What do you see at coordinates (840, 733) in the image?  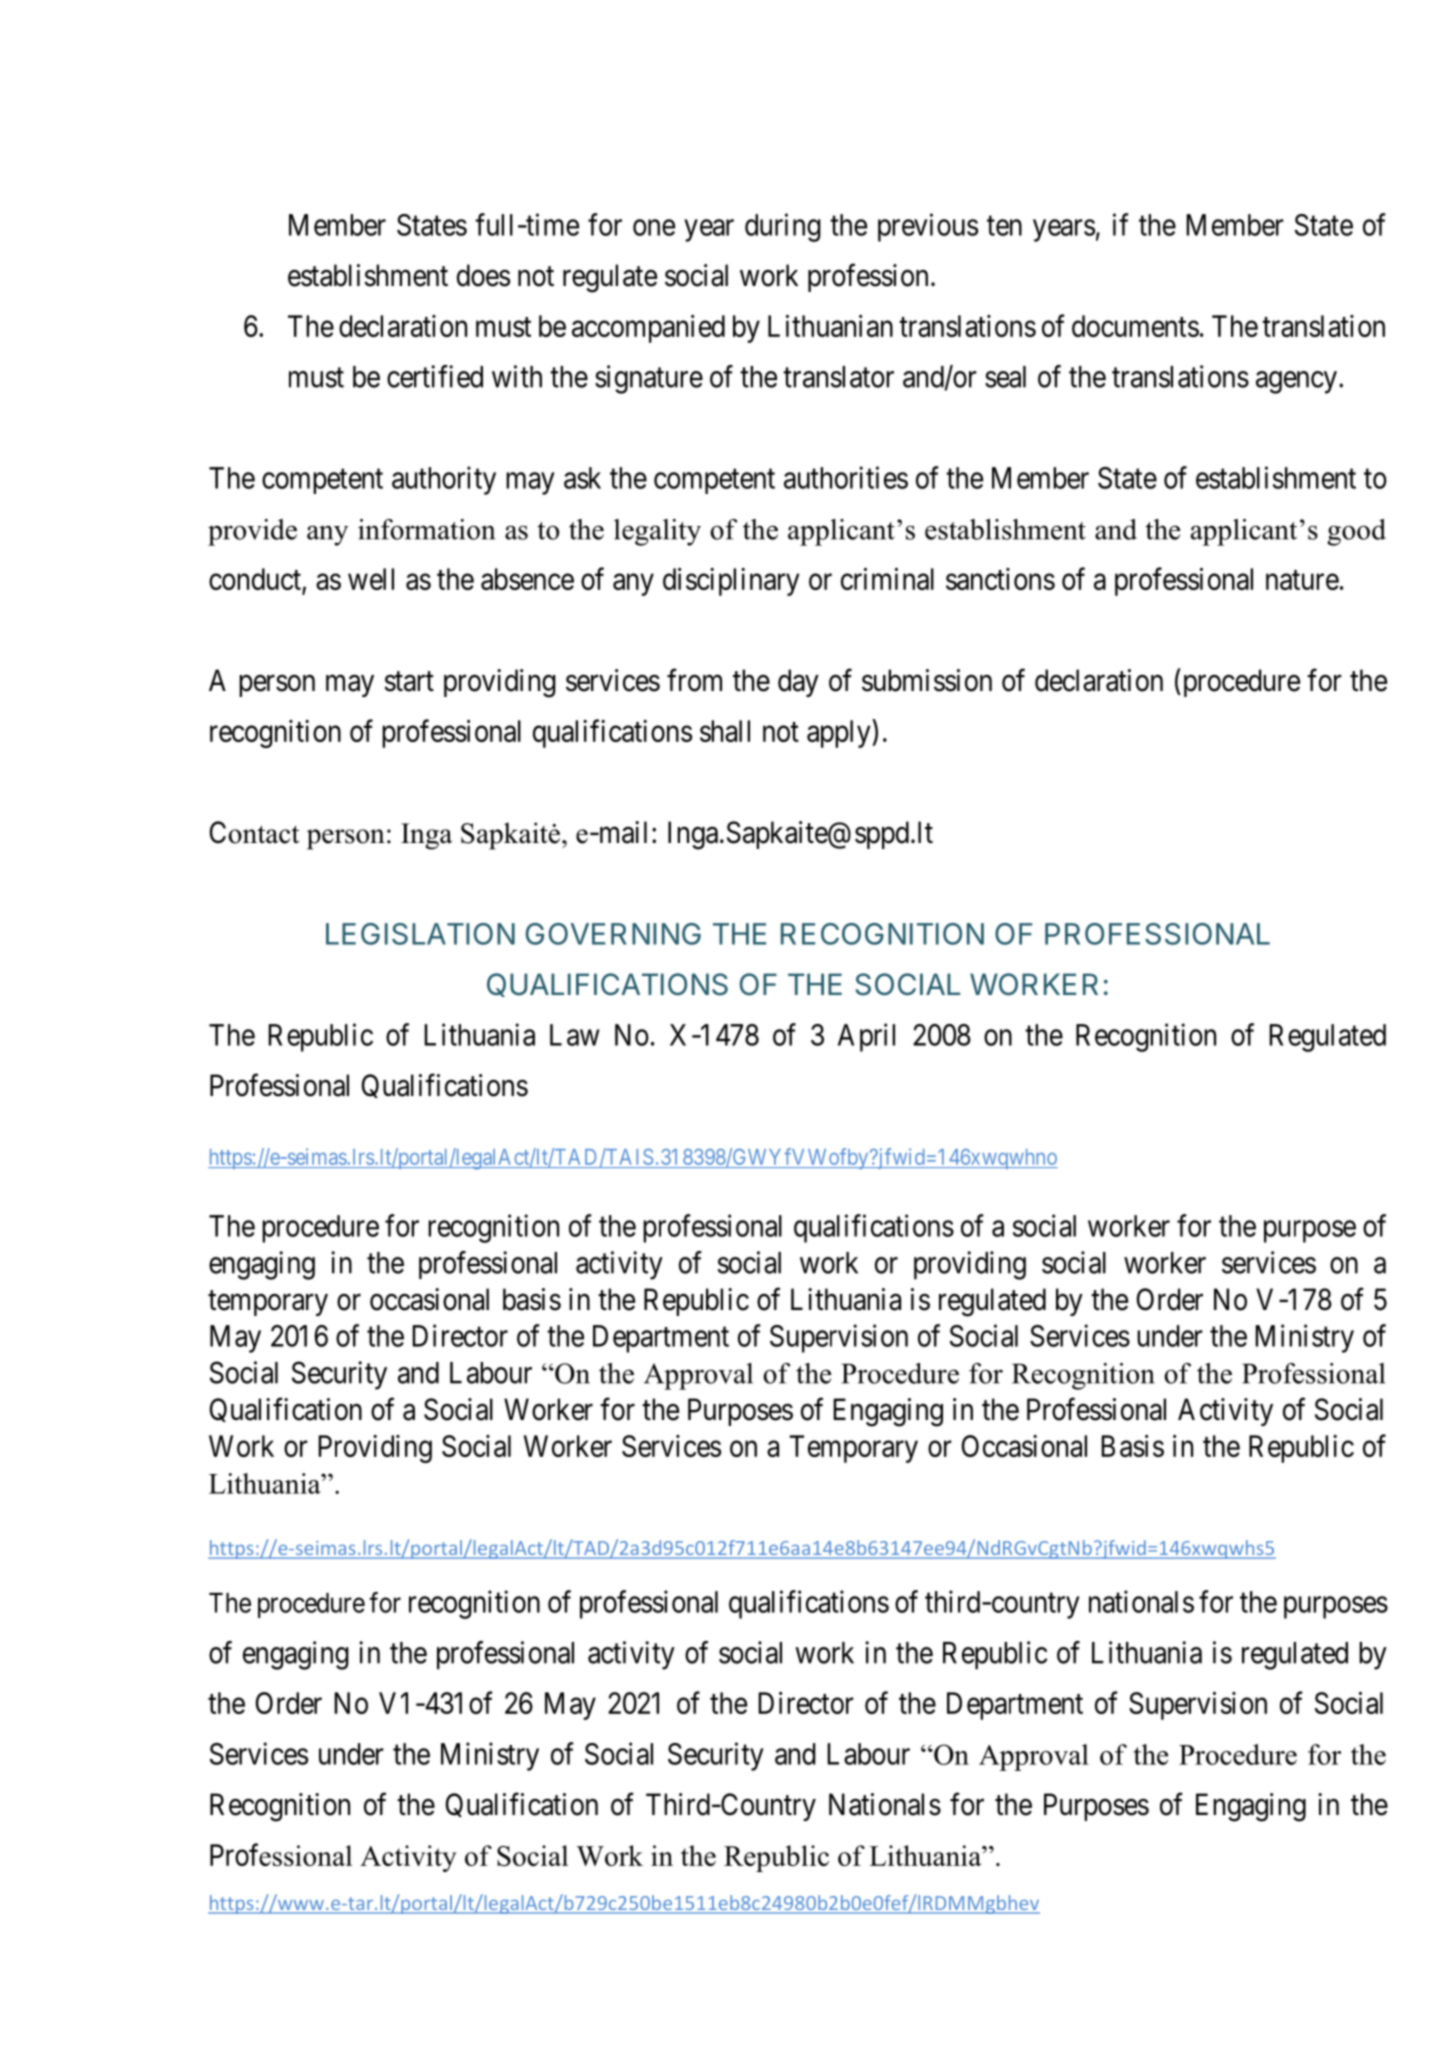 I see `apply` at bounding box center [840, 733].
